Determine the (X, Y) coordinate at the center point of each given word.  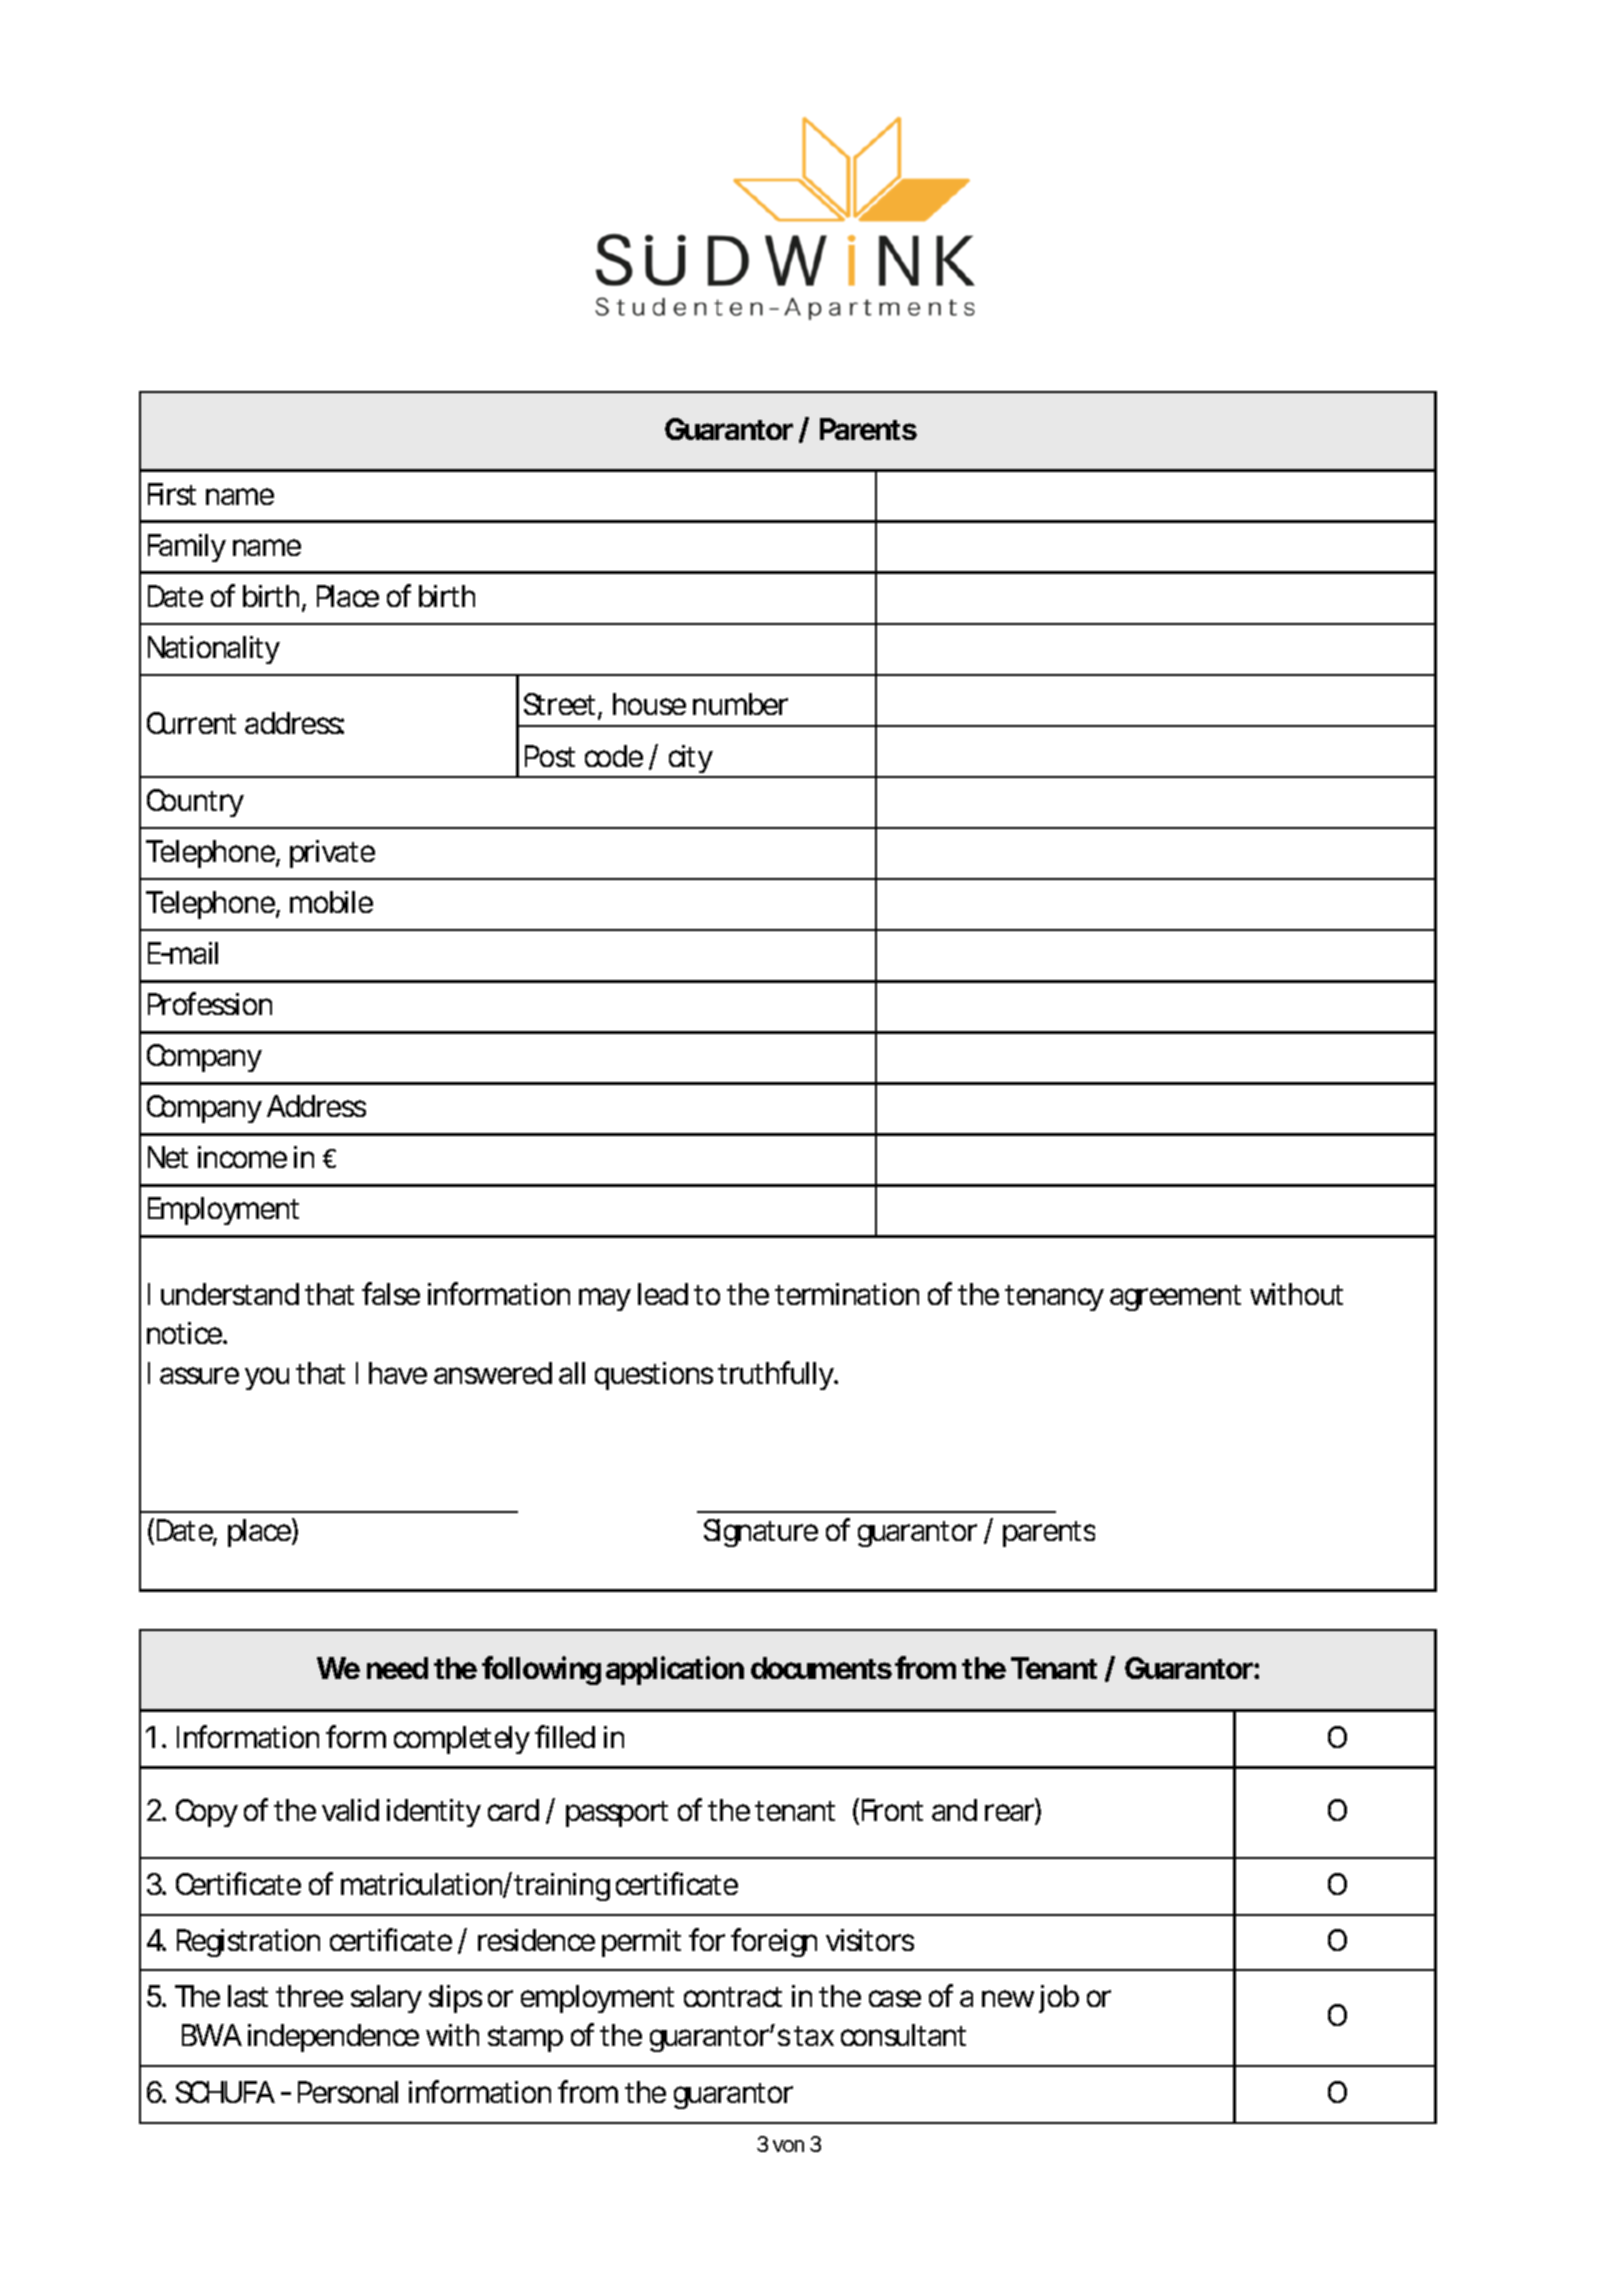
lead (663, 1294)
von (788, 2146)
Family (187, 548)
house (649, 704)
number (740, 704)
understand (230, 1294)
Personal (348, 2092)
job (1059, 1999)
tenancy (1054, 1298)
